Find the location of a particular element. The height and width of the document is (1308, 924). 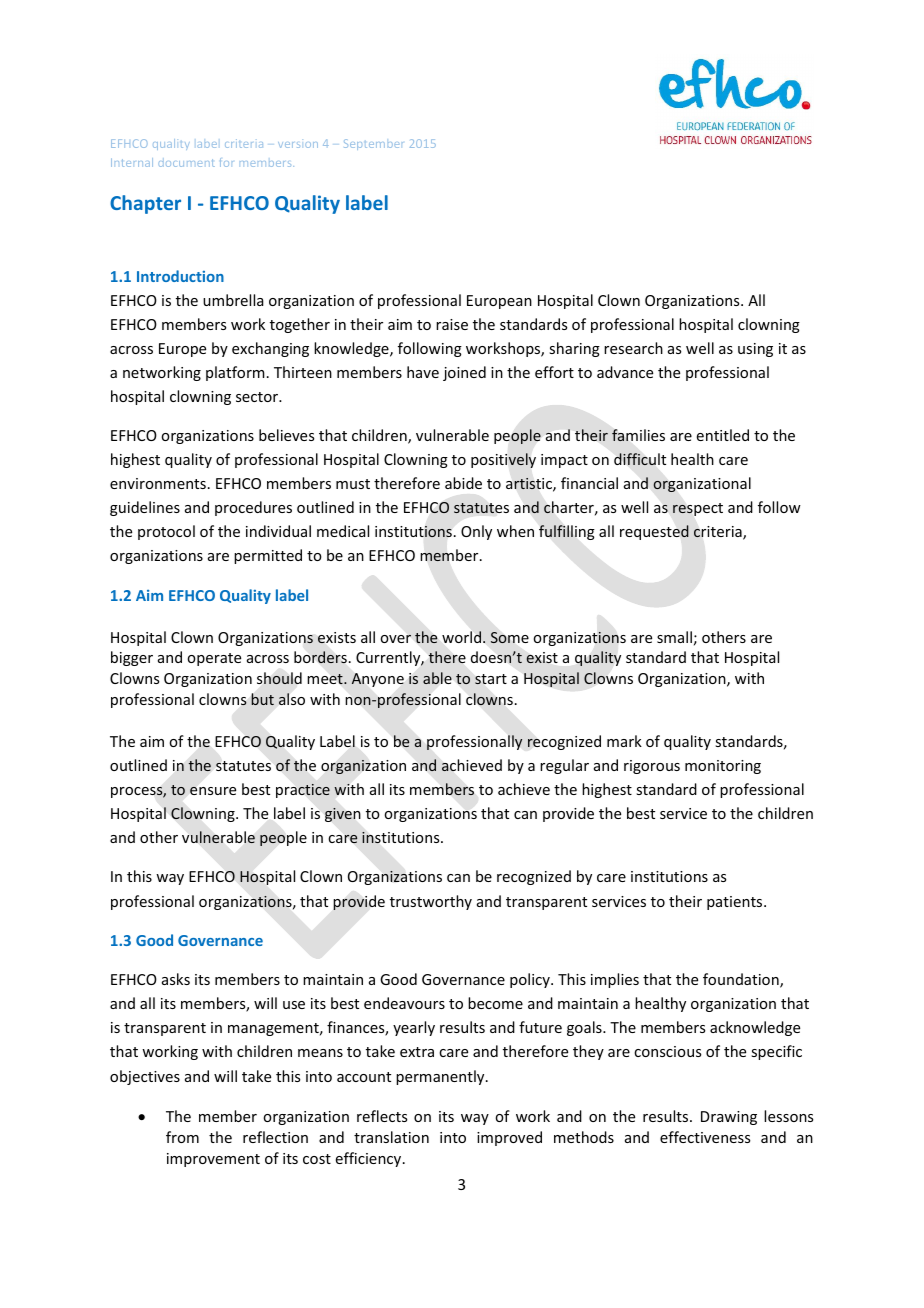

entitled is located at coordinates (723, 435).
